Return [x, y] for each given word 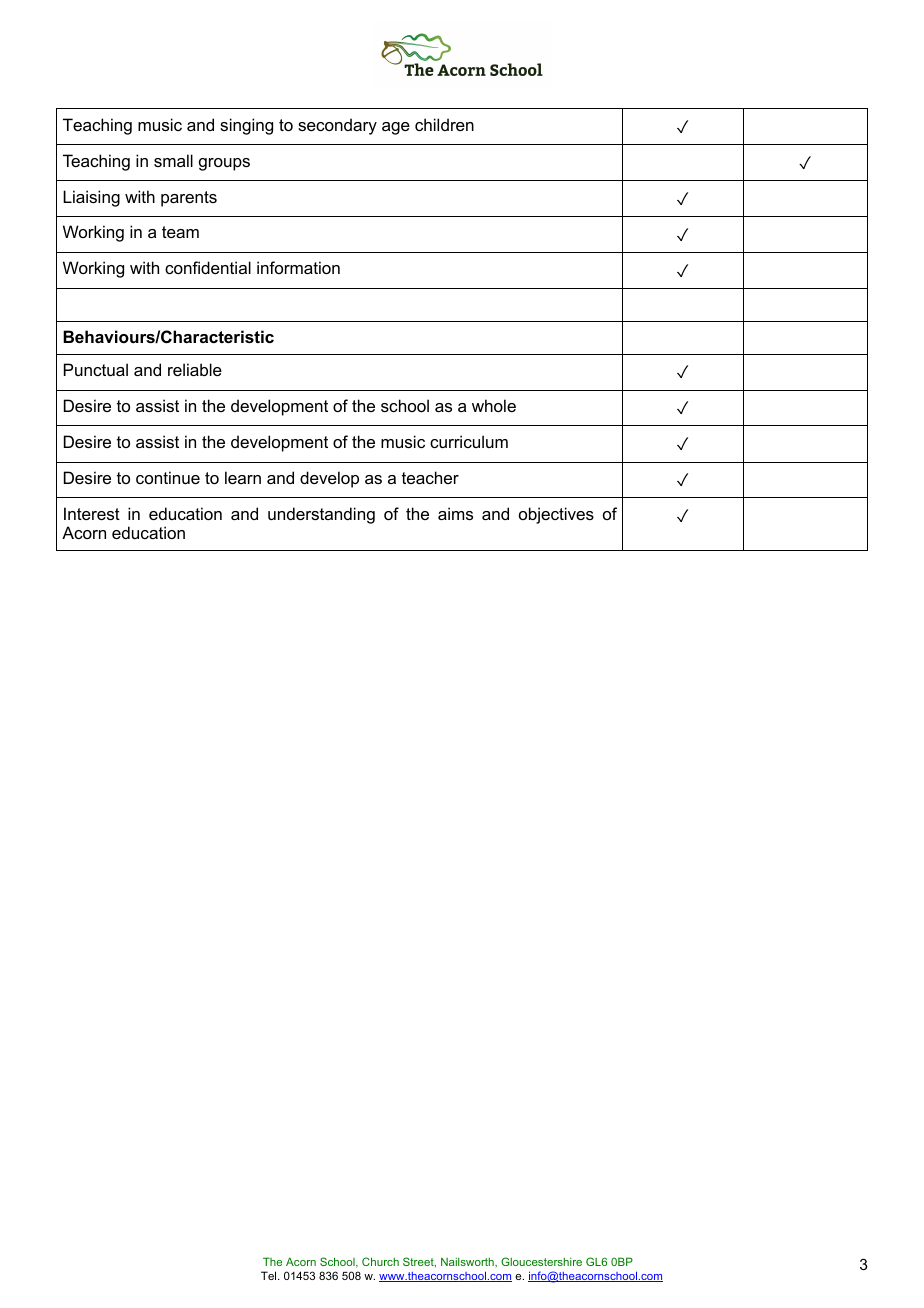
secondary [337, 126]
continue [168, 477]
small [173, 160]
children [444, 124]
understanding [321, 515]
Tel [270, 1275]
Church [380, 1261]
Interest [92, 513]
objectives [556, 515]
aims [455, 513]
